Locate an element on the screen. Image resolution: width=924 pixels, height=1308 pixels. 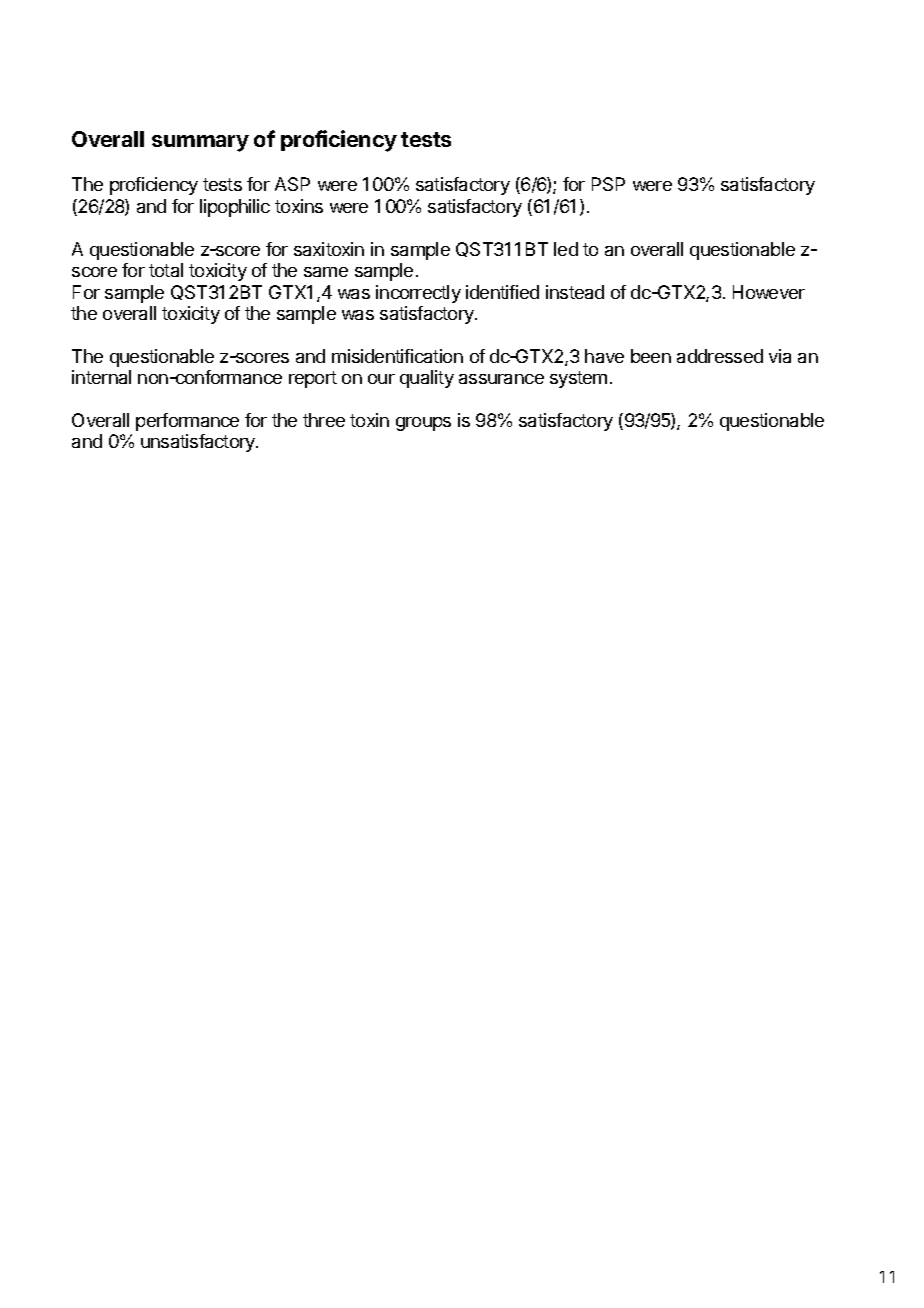
total is located at coordinates (166, 270).
